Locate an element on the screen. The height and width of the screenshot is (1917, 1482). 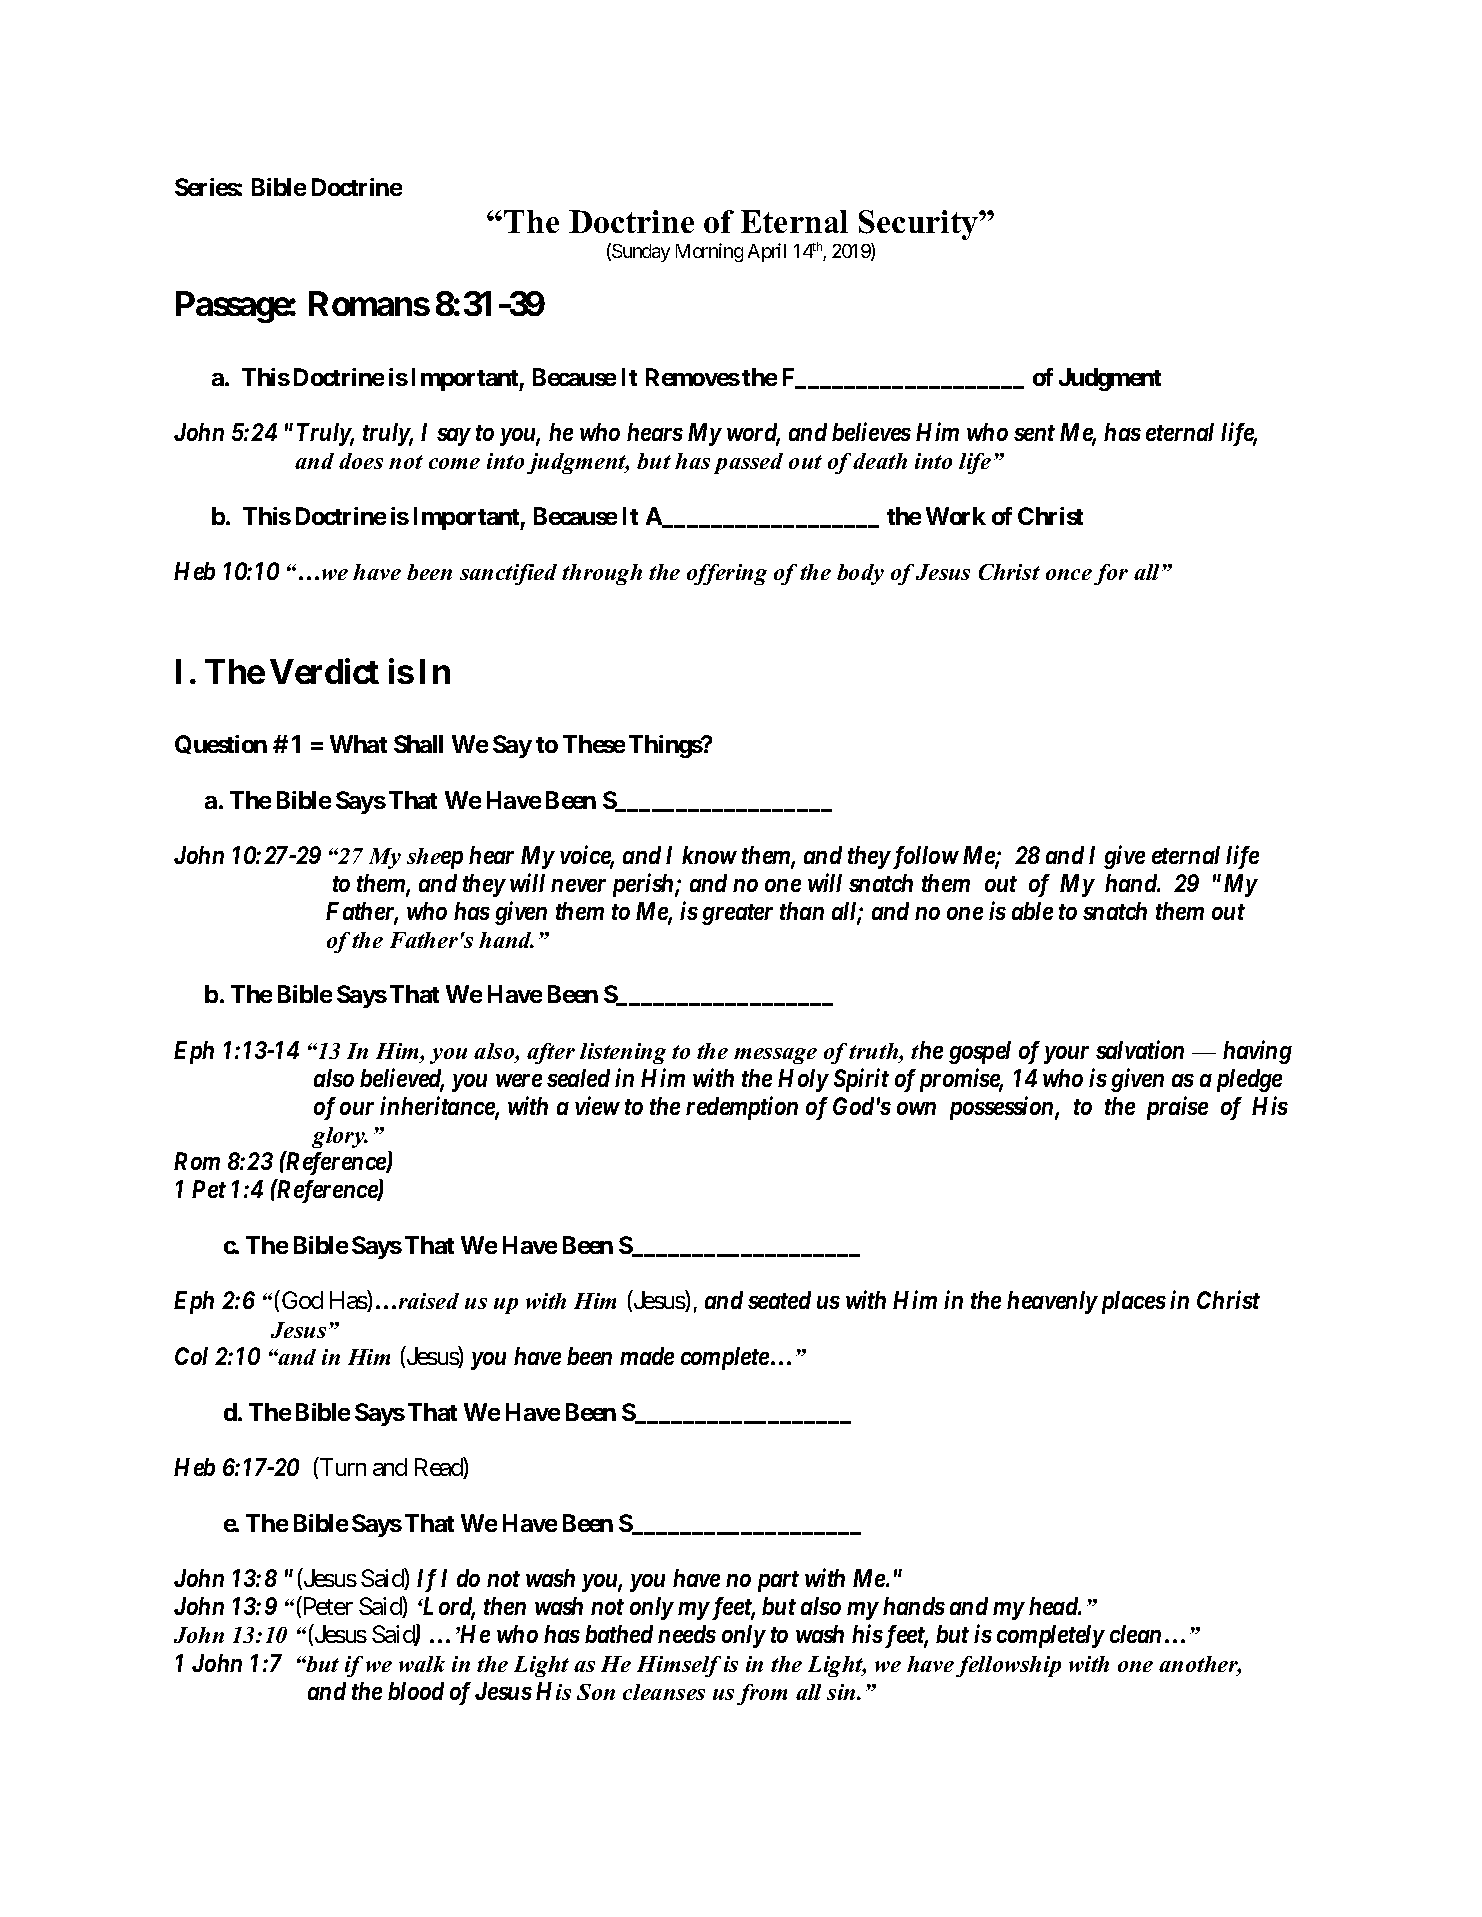
Security is located at coordinates (919, 225).
